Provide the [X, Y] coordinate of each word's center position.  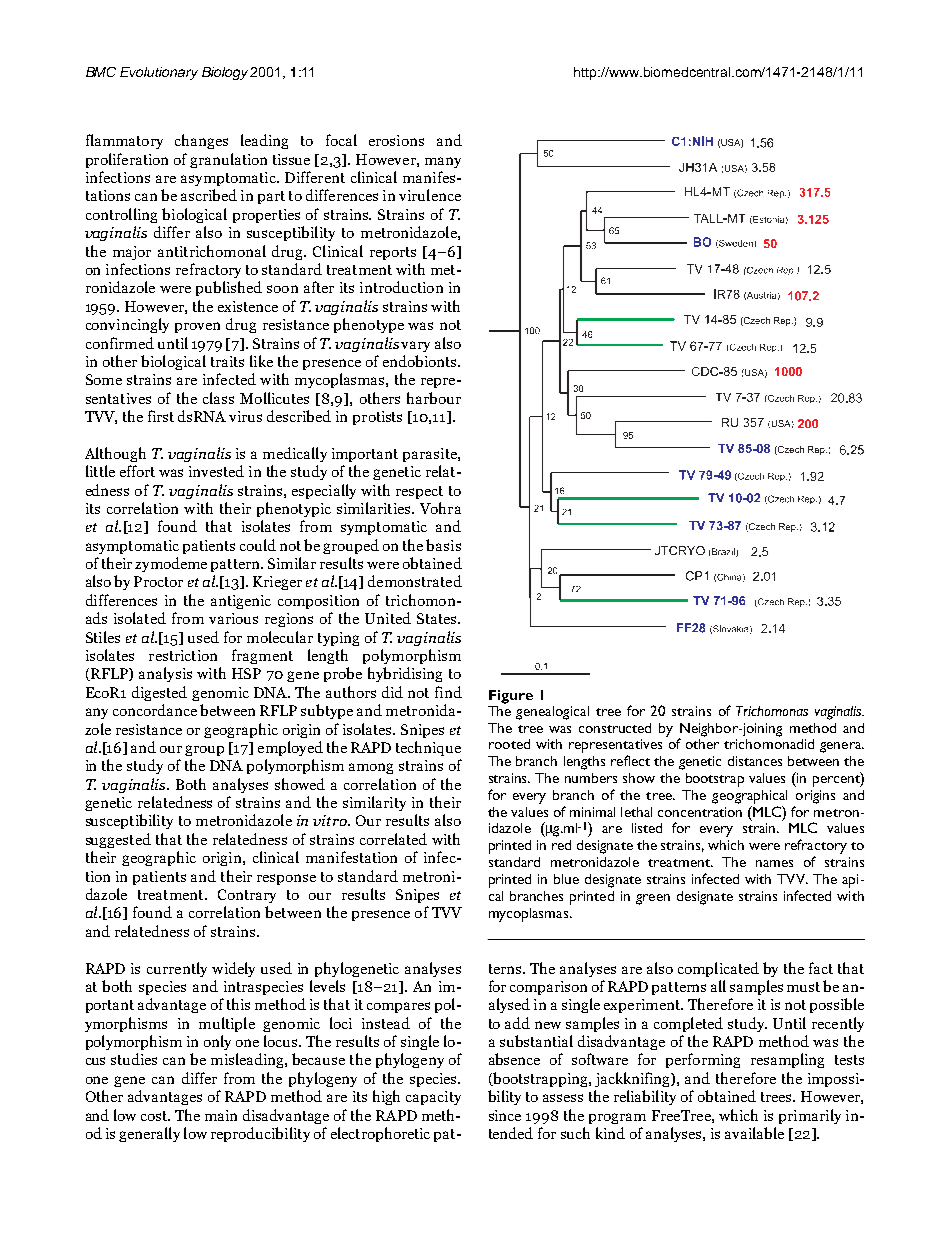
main [221, 1115]
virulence [430, 195]
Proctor [158, 581]
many [443, 162]
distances [755, 761]
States [438, 618]
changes [201, 141]
